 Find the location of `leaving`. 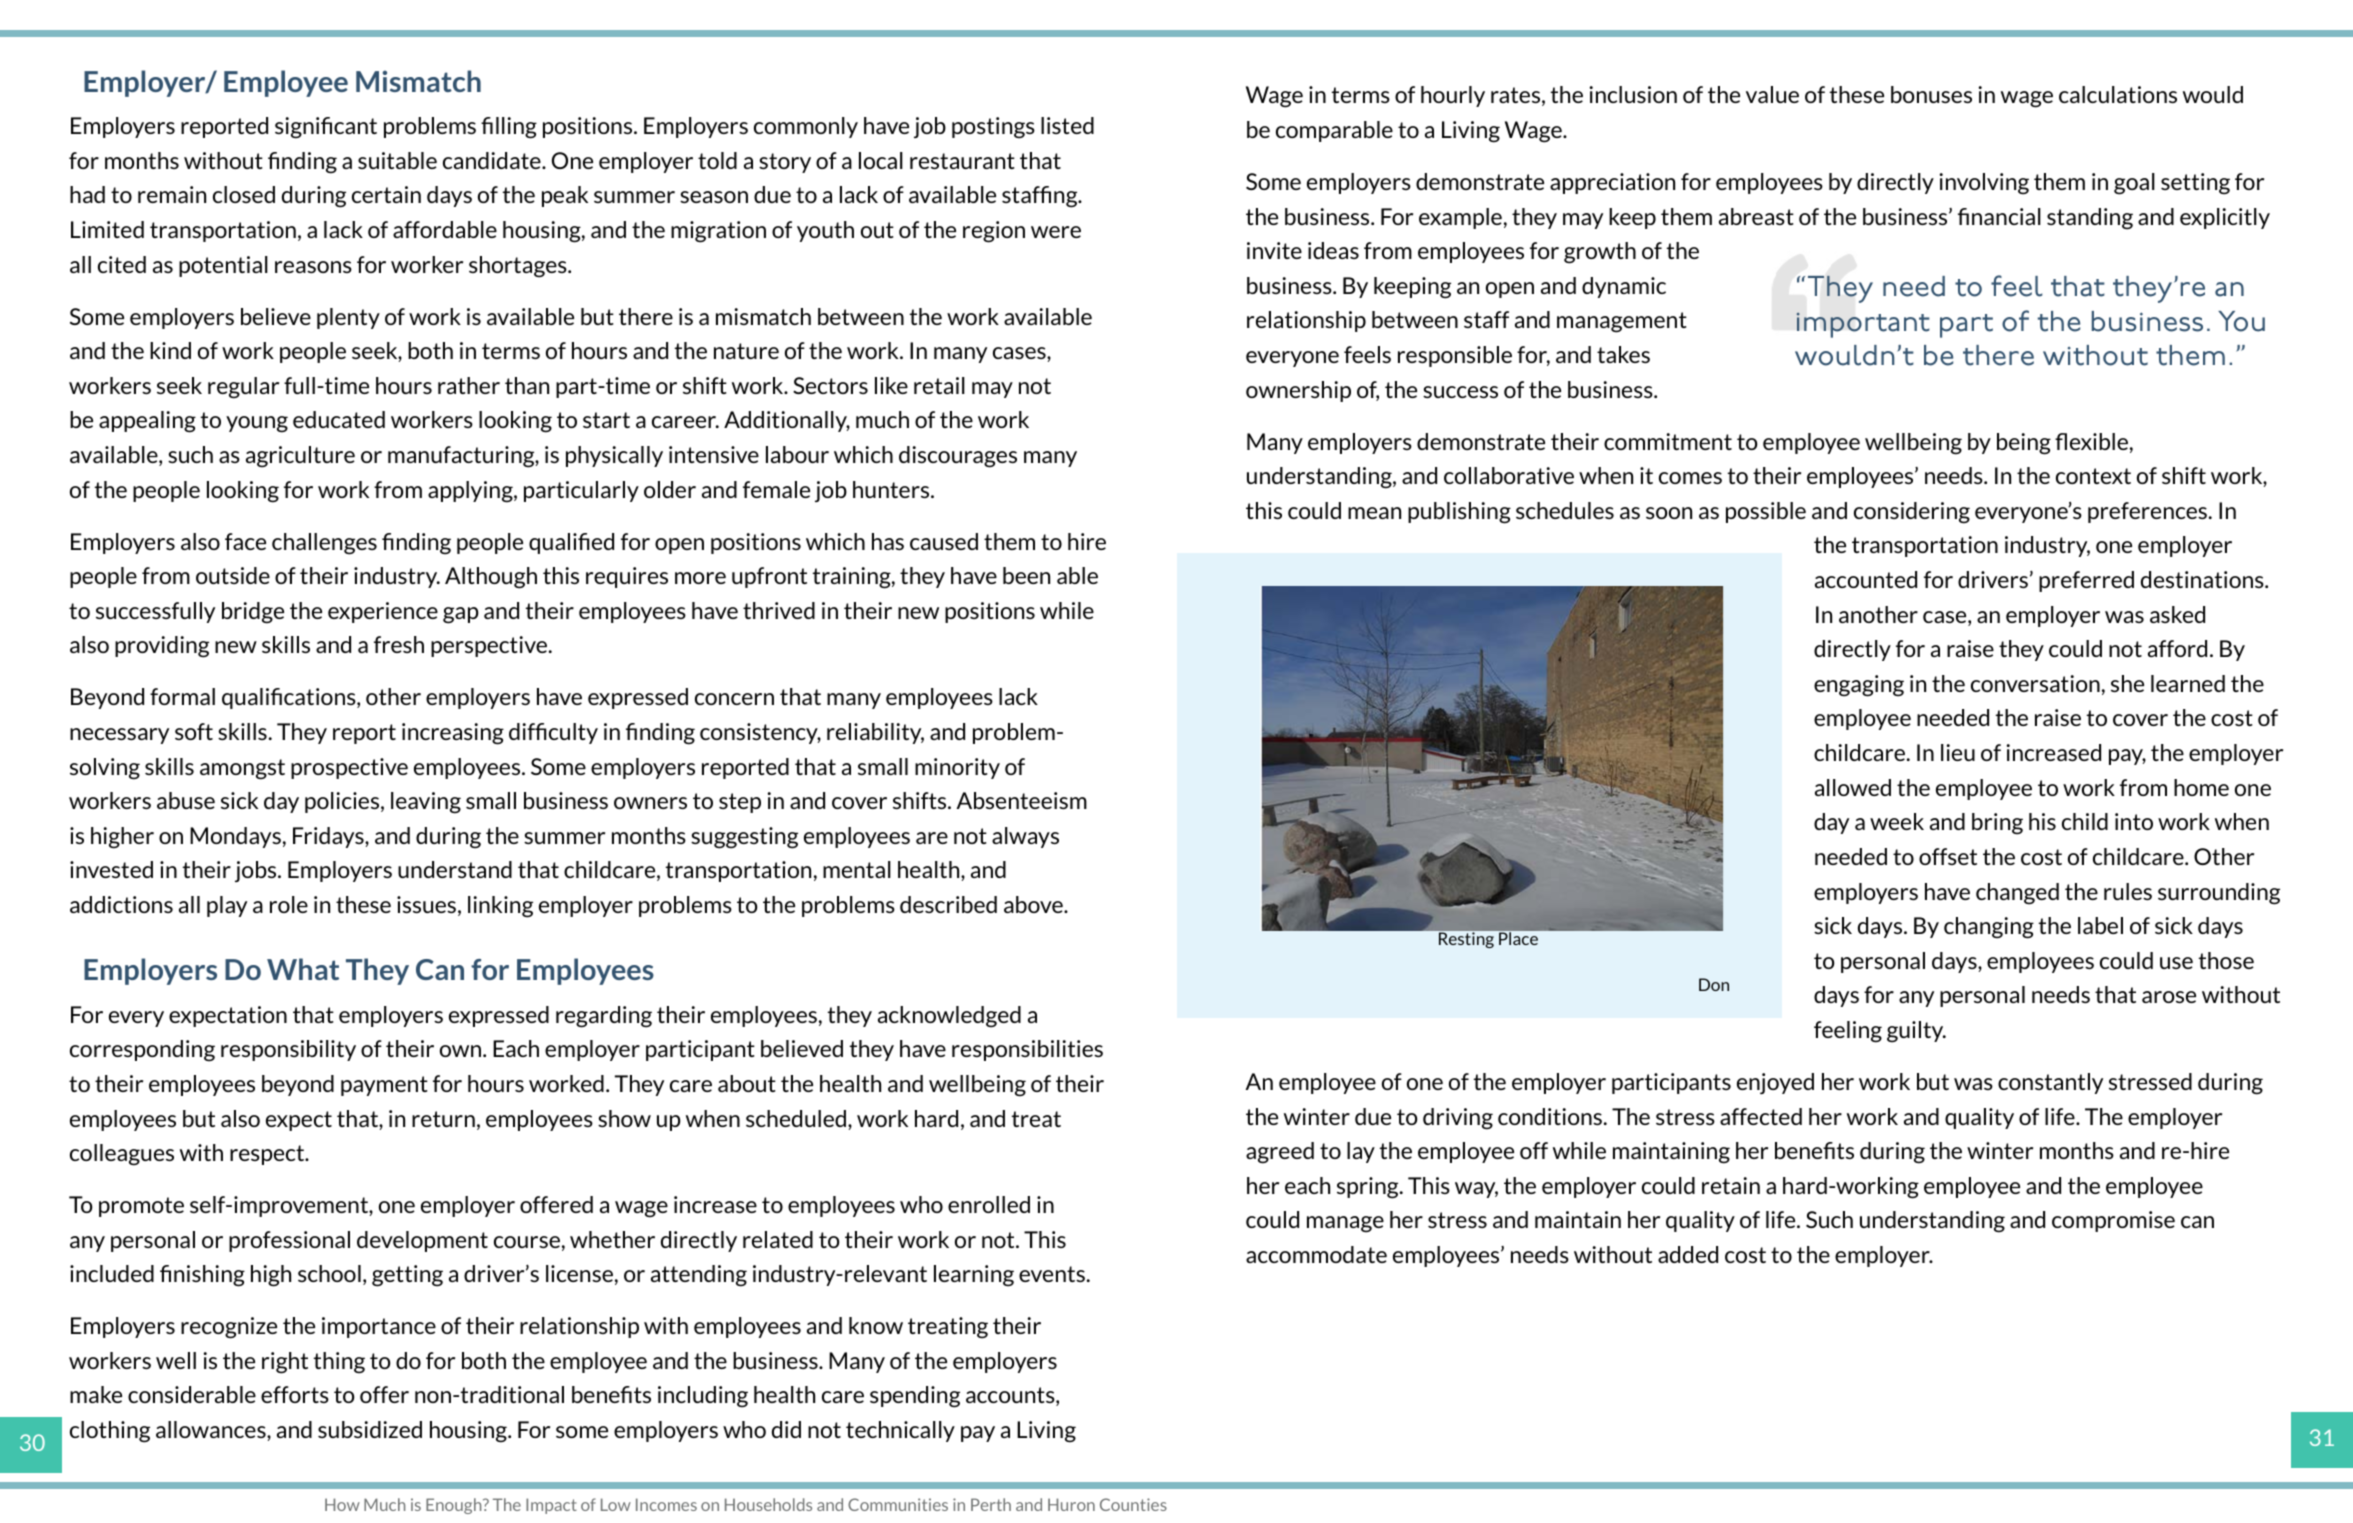

leaving is located at coordinates (426, 803).
